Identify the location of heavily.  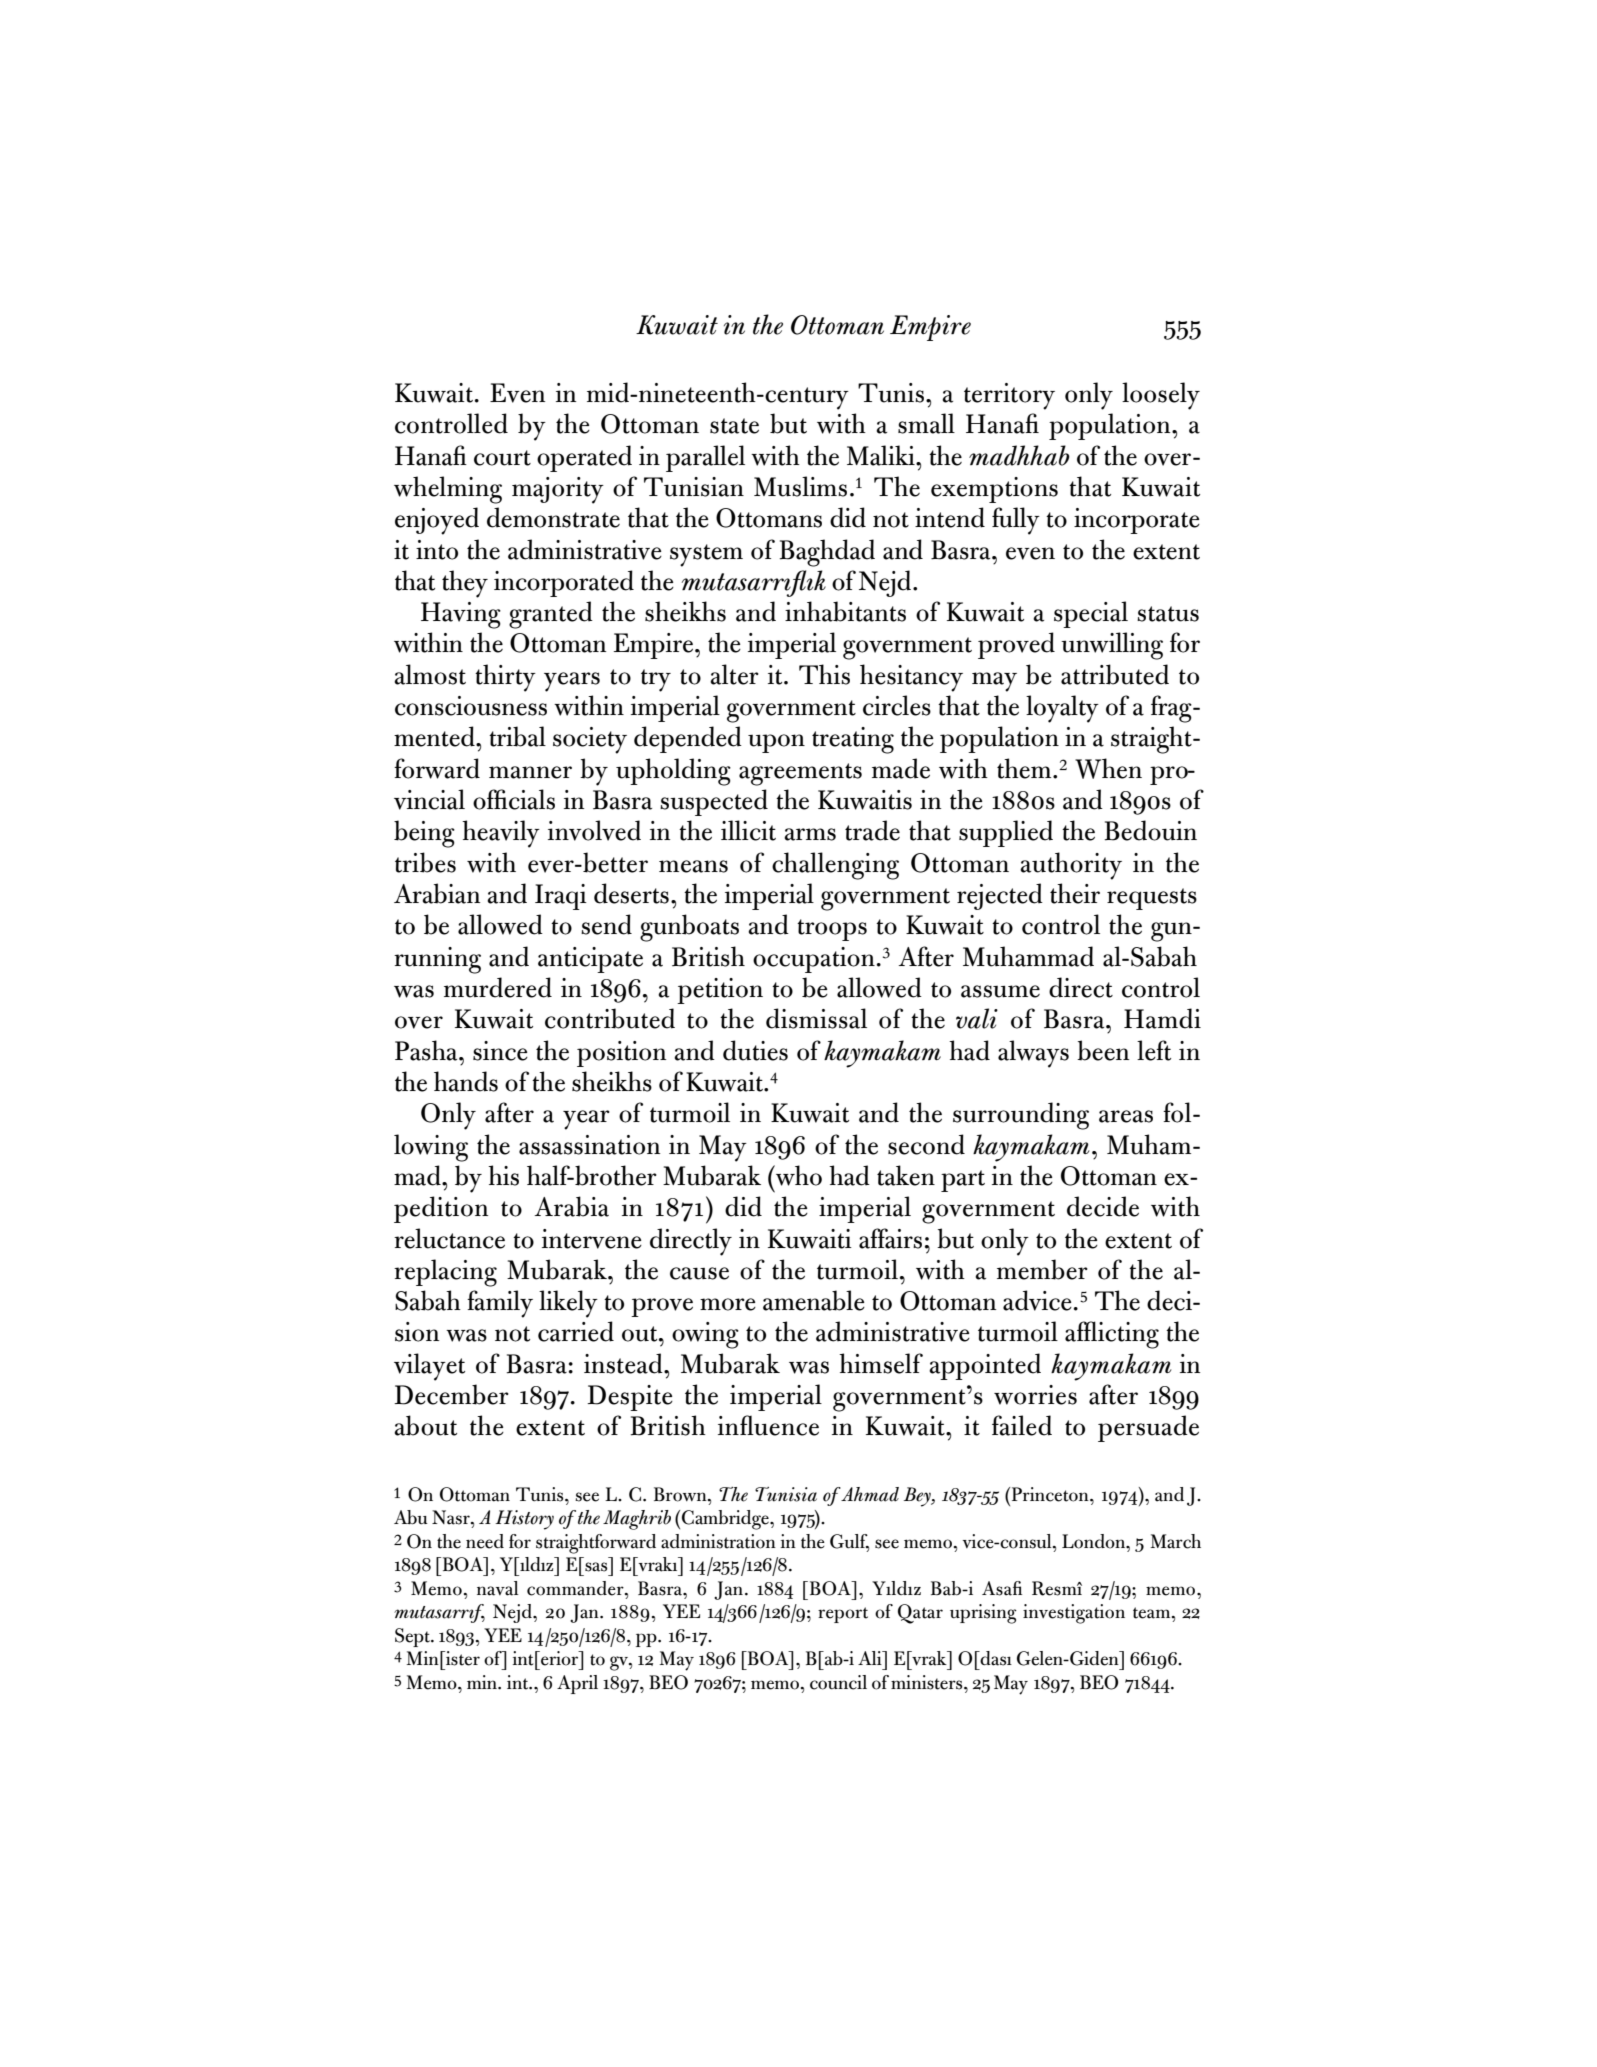
(501, 834).
